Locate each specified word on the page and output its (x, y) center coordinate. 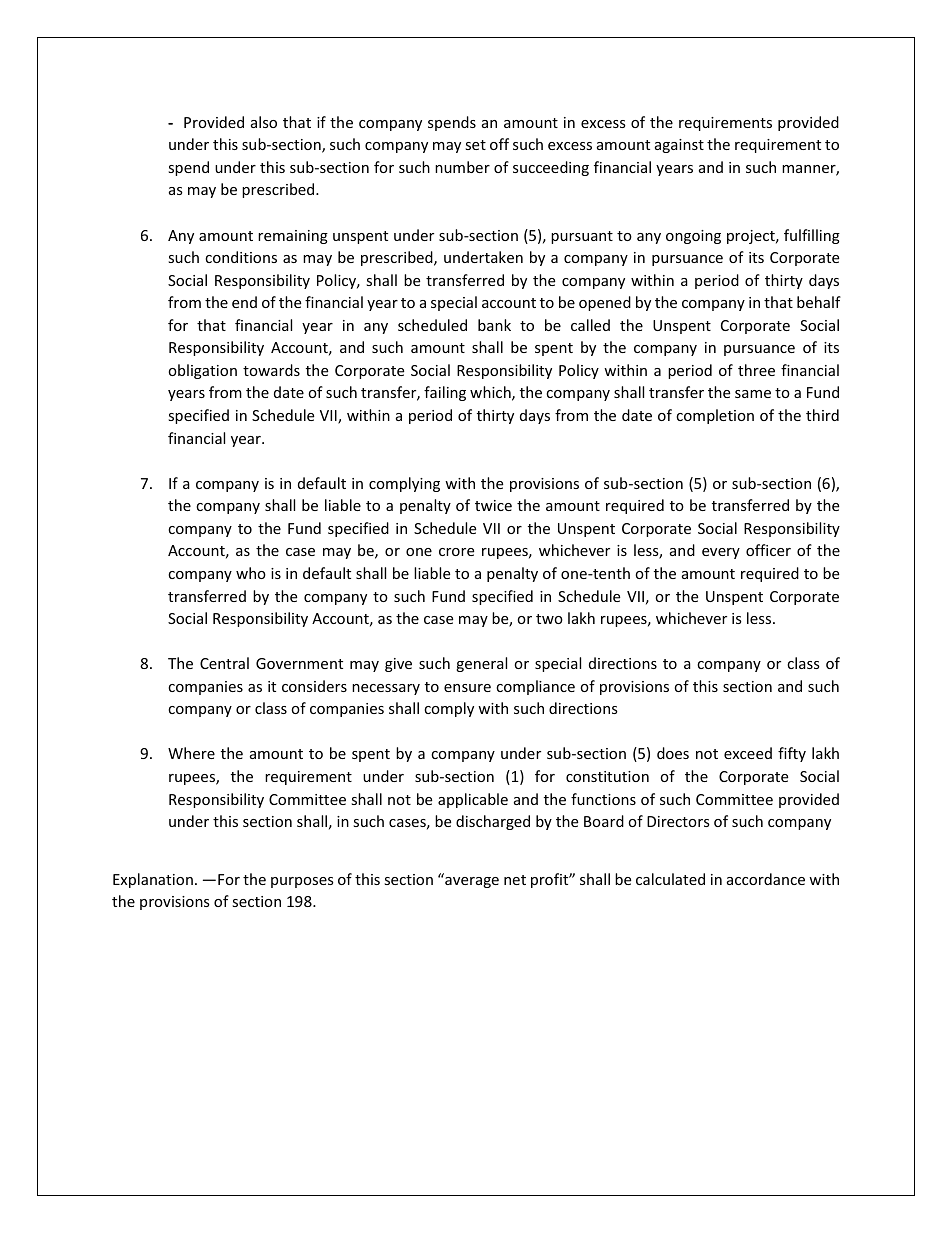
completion (715, 416)
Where (191, 753)
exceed (748, 753)
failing (445, 393)
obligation (202, 371)
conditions (241, 257)
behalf (819, 302)
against (679, 146)
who (251, 573)
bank (494, 325)
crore (456, 552)
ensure (467, 688)
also (264, 122)
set (475, 145)
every (721, 553)
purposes (302, 882)
